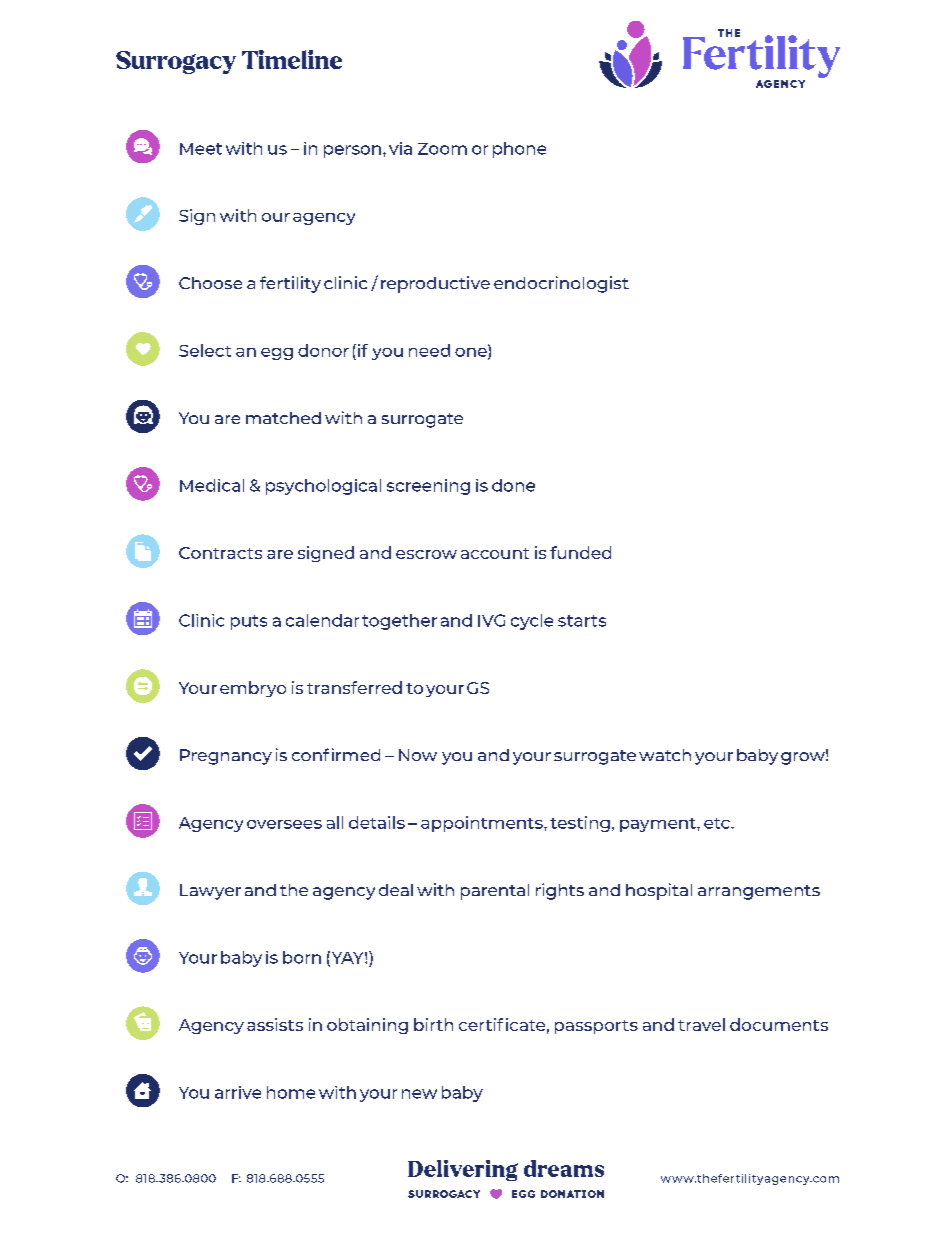 Image resolution: width=952 pixels, height=1233 pixels. What do you see at coordinates (442, 149) in the document?
I see `Zoom` at bounding box center [442, 149].
